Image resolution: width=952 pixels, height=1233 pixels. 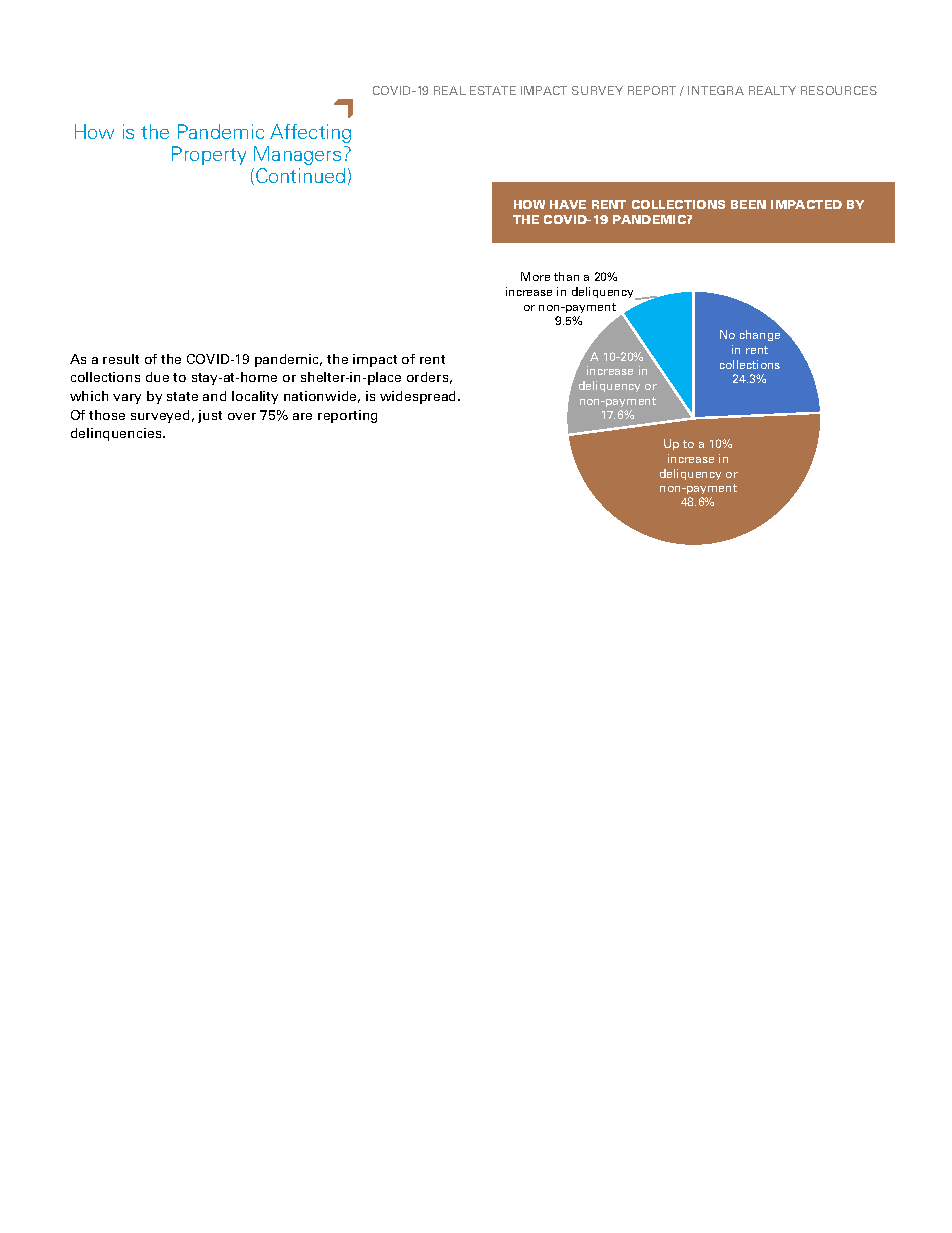 I want to click on INTEGRA, so click(x=716, y=90).
